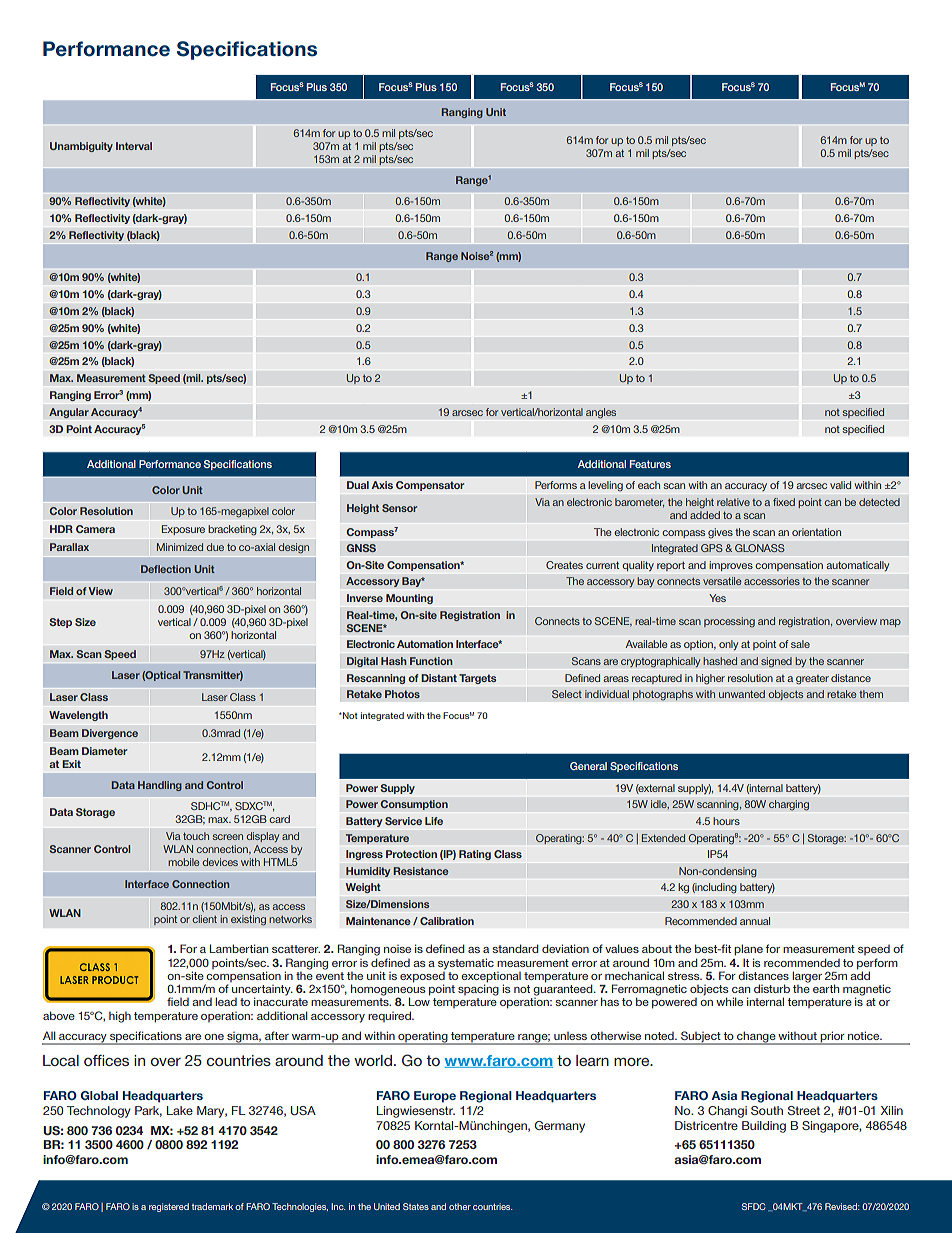 The width and height of the screenshot is (952, 1233). Describe the element at coordinates (180, 547) in the screenshot. I see `Minimized` at that location.
